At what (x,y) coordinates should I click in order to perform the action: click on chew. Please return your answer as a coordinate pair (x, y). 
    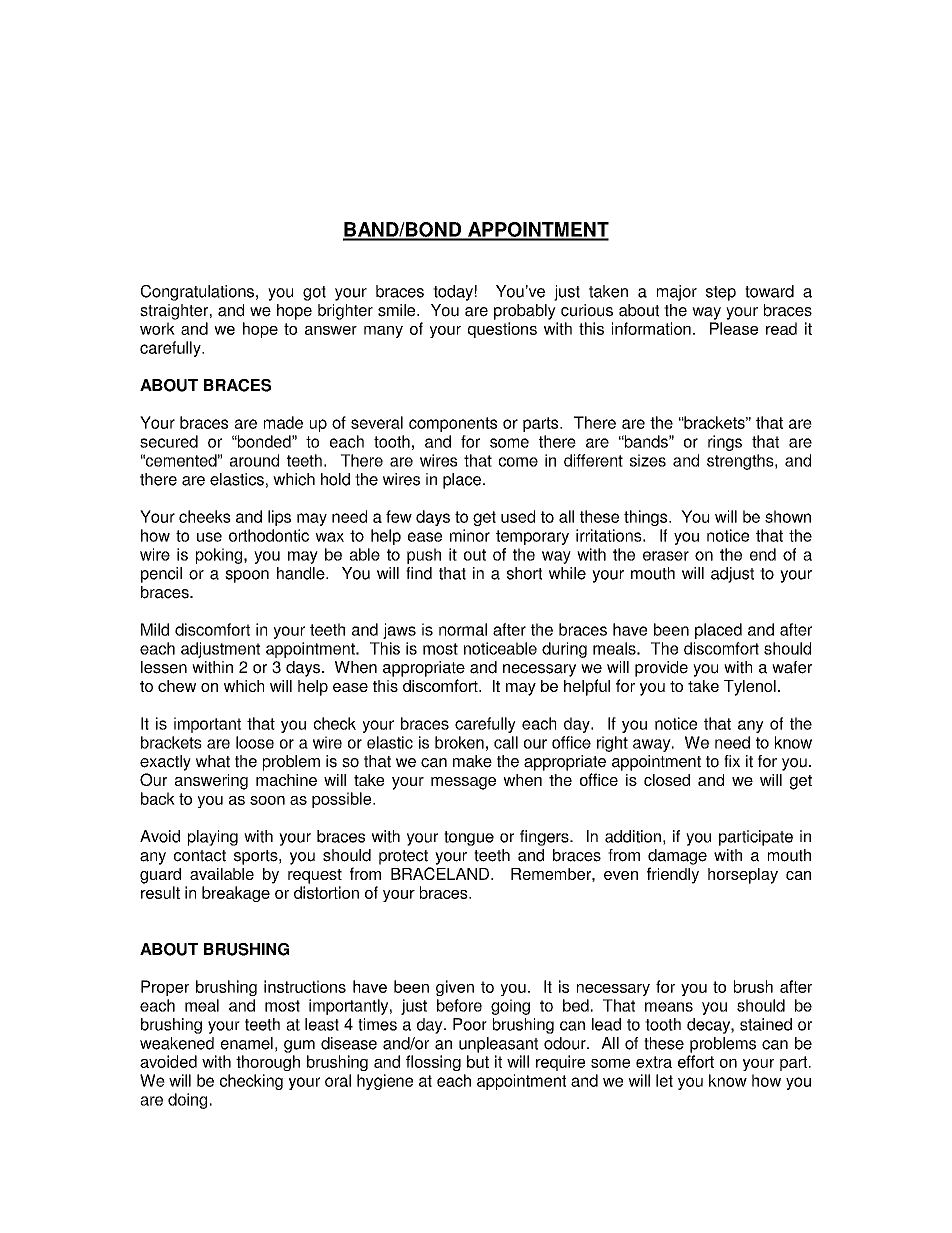
    Looking at the image, I should click on (177, 686).
